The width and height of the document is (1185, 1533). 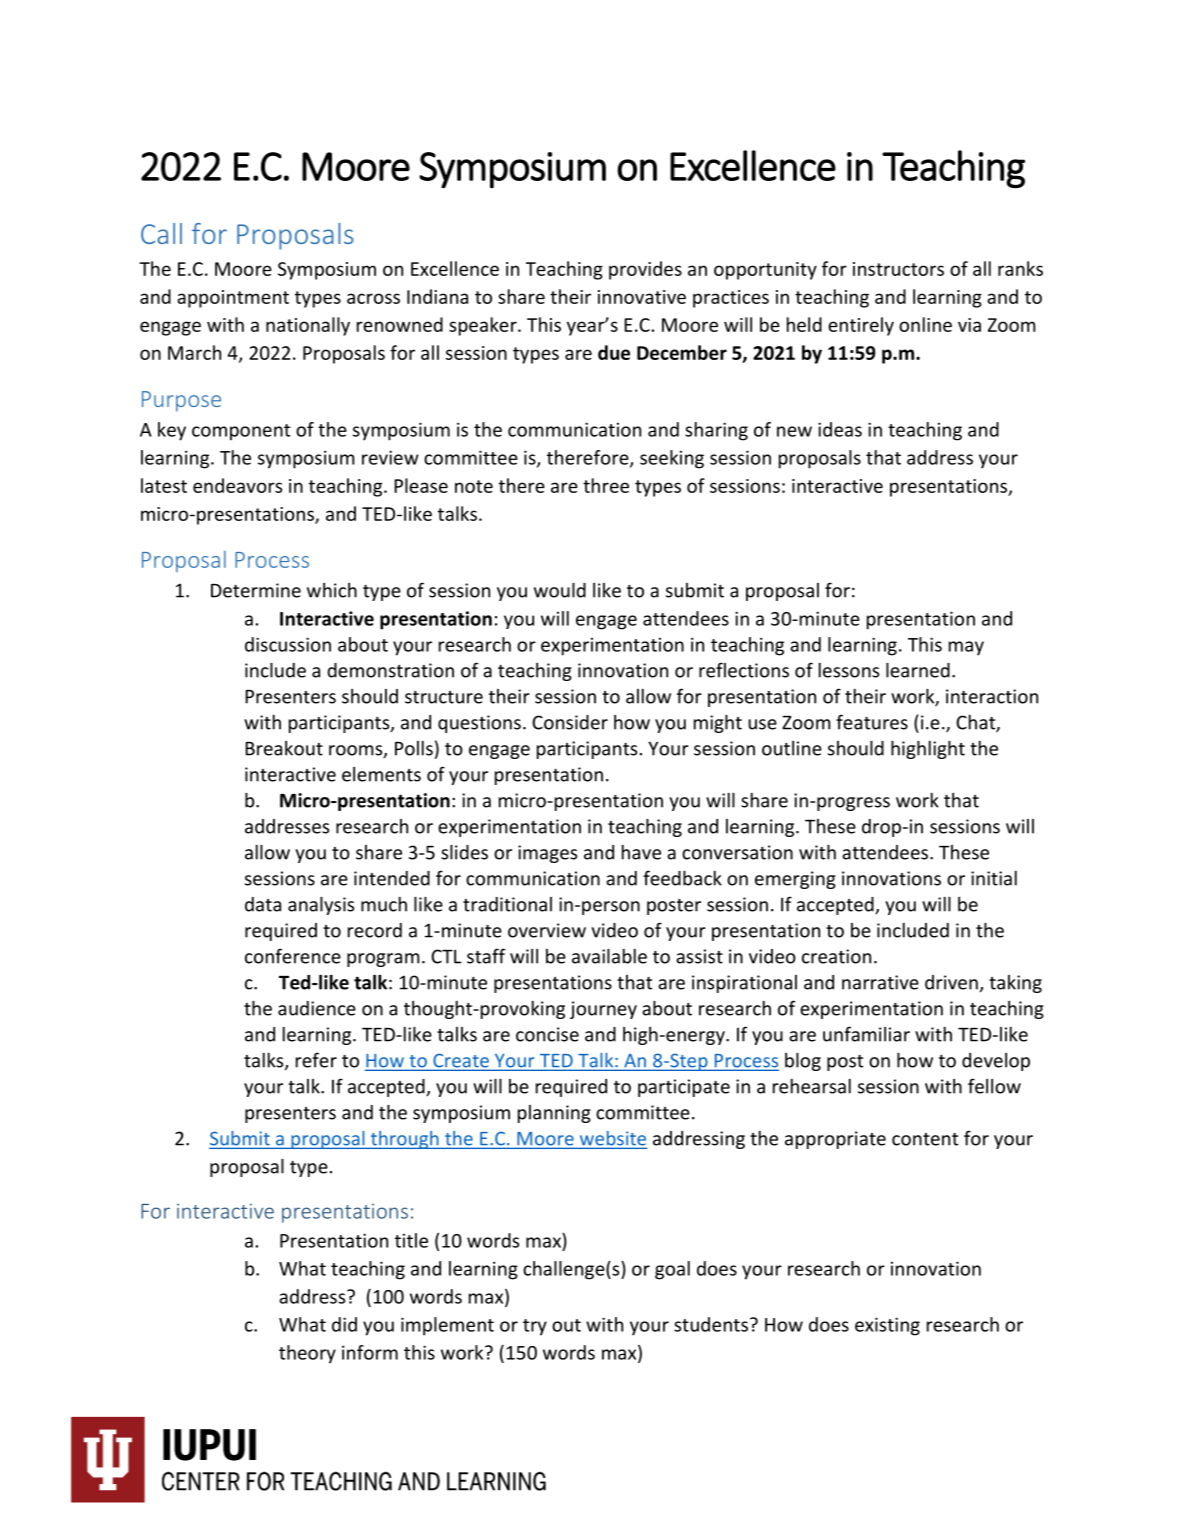 I want to click on available, so click(x=609, y=956).
